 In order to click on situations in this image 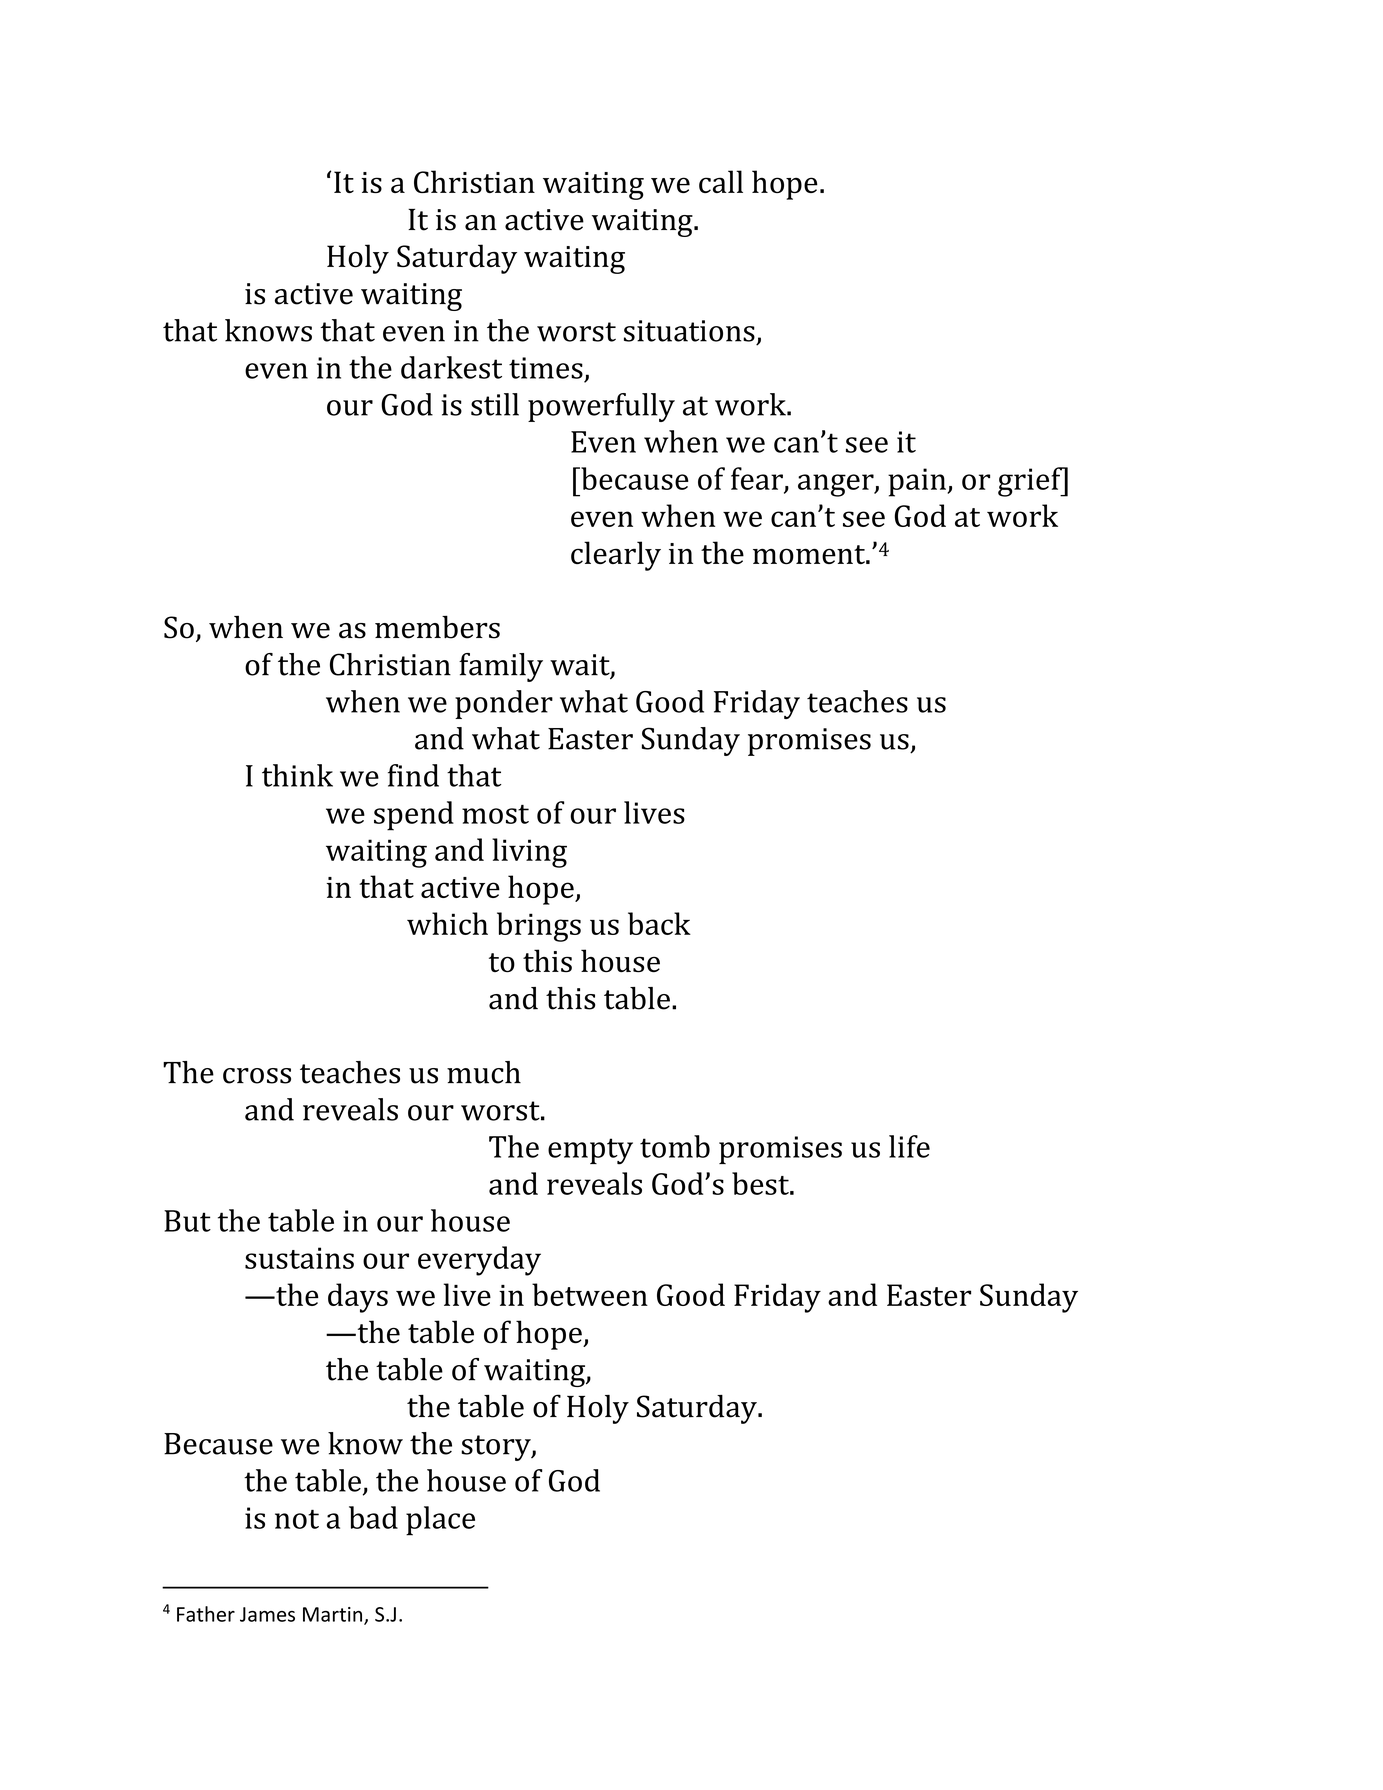, I will do `click(689, 331)`.
